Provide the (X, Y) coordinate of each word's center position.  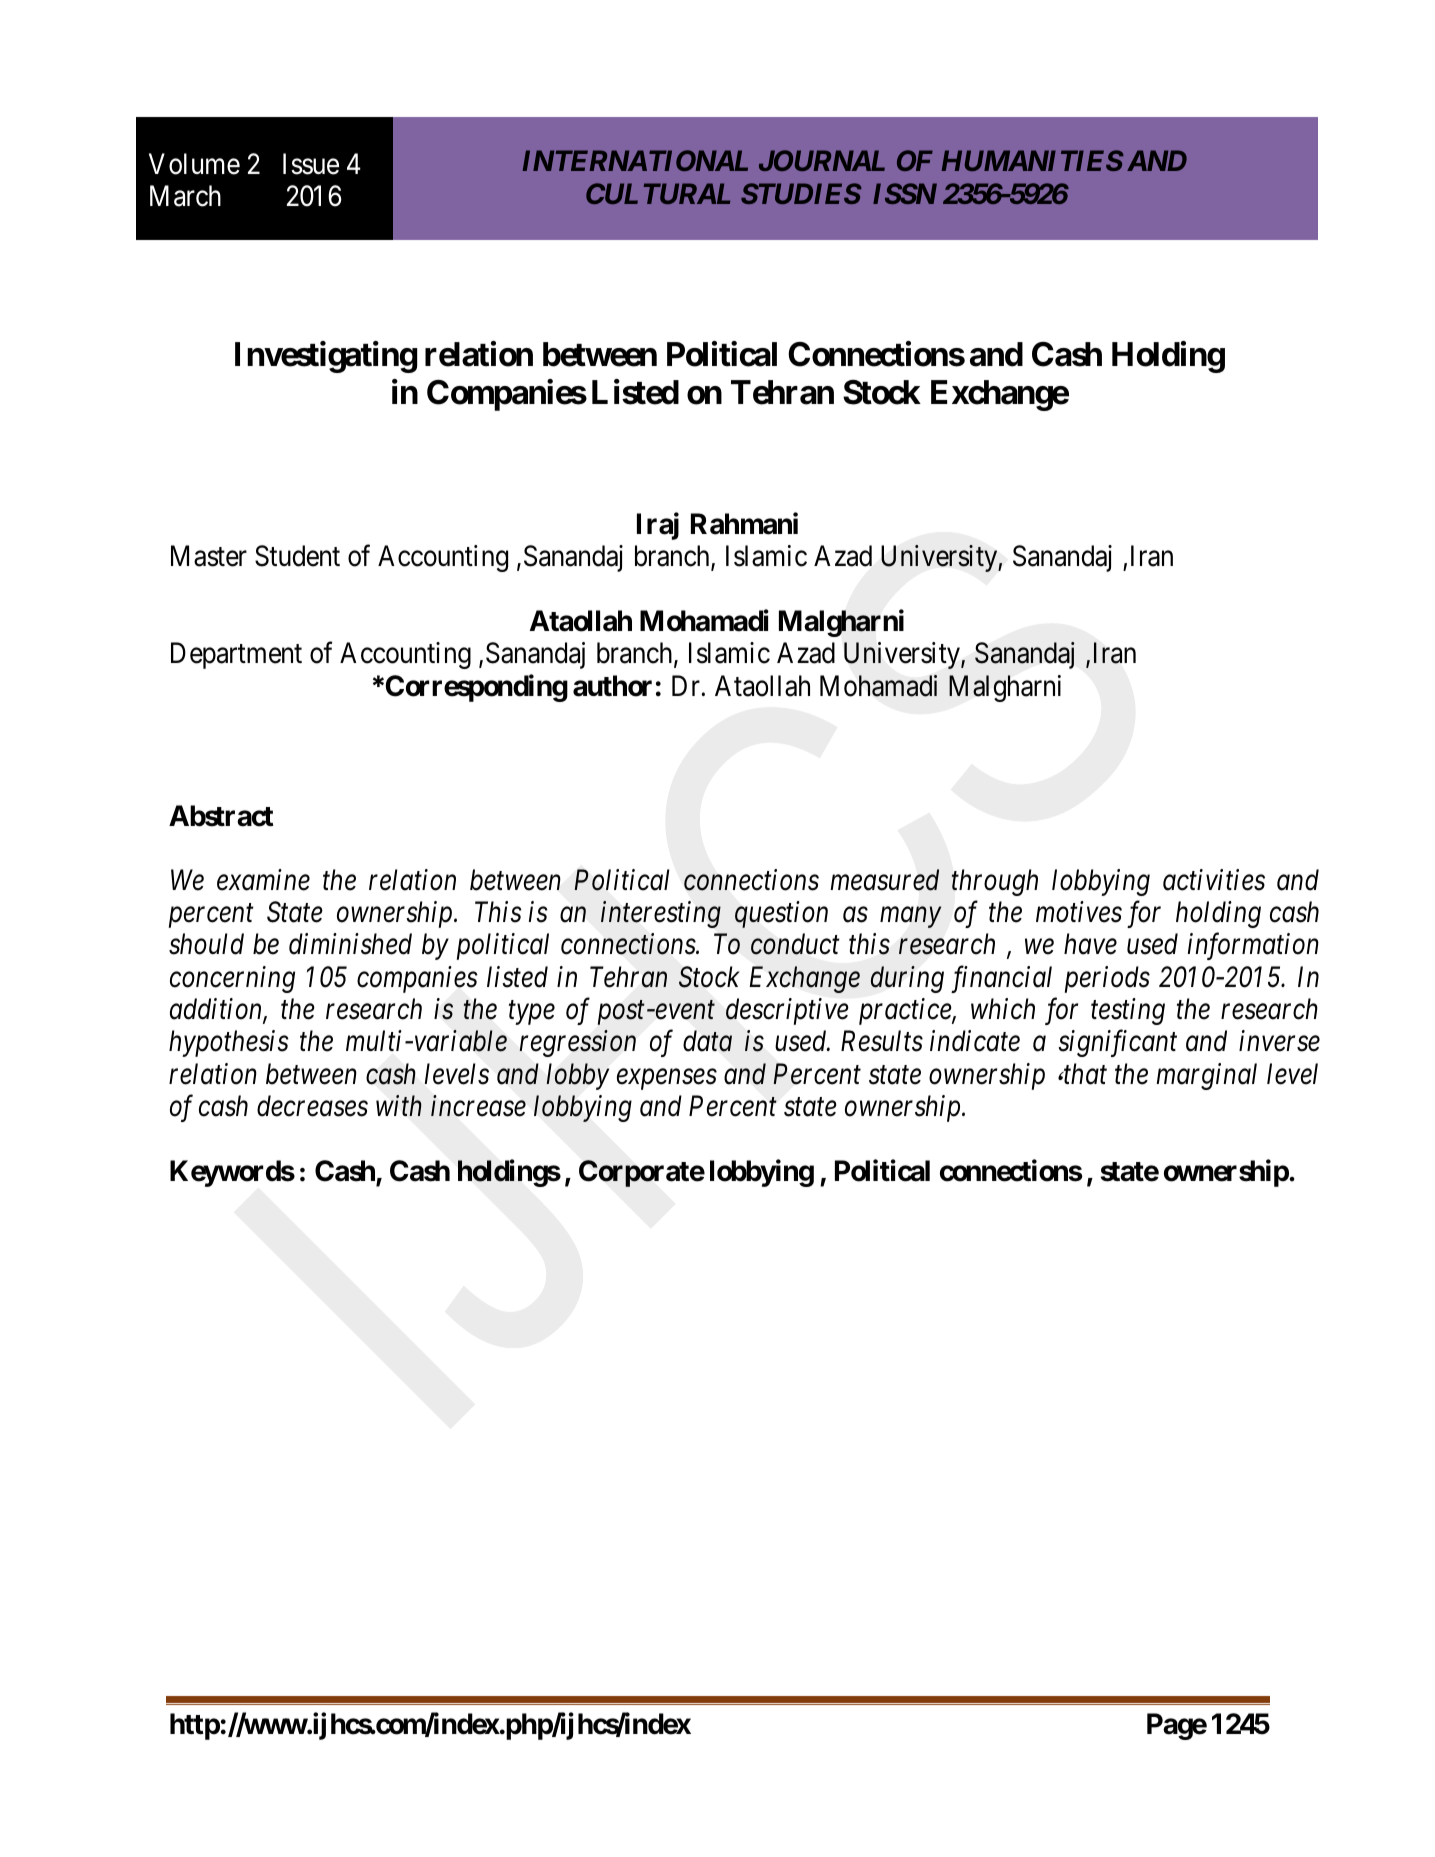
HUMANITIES (1032, 160)
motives (1079, 912)
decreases (312, 1106)
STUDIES (801, 193)
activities (1214, 880)
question (781, 915)
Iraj (658, 526)
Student (297, 556)
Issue (311, 164)
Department (236, 656)
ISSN (905, 193)
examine (263, 880)
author (612, 686)
